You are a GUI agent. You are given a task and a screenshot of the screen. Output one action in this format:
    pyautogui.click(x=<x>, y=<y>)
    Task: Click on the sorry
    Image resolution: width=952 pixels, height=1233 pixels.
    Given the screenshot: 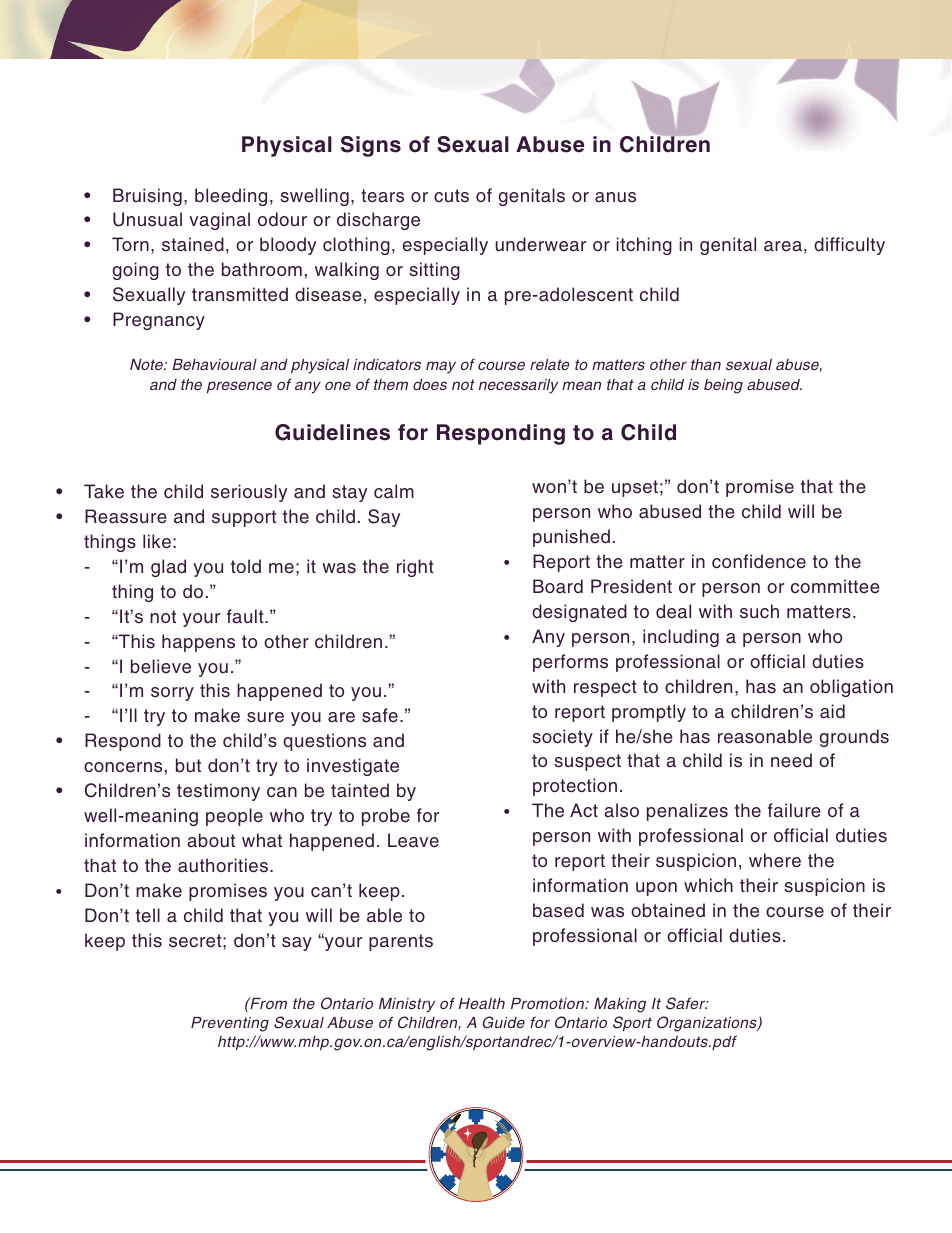 What is the action you would take?
    pyautogui.click(x=172, y=694)
